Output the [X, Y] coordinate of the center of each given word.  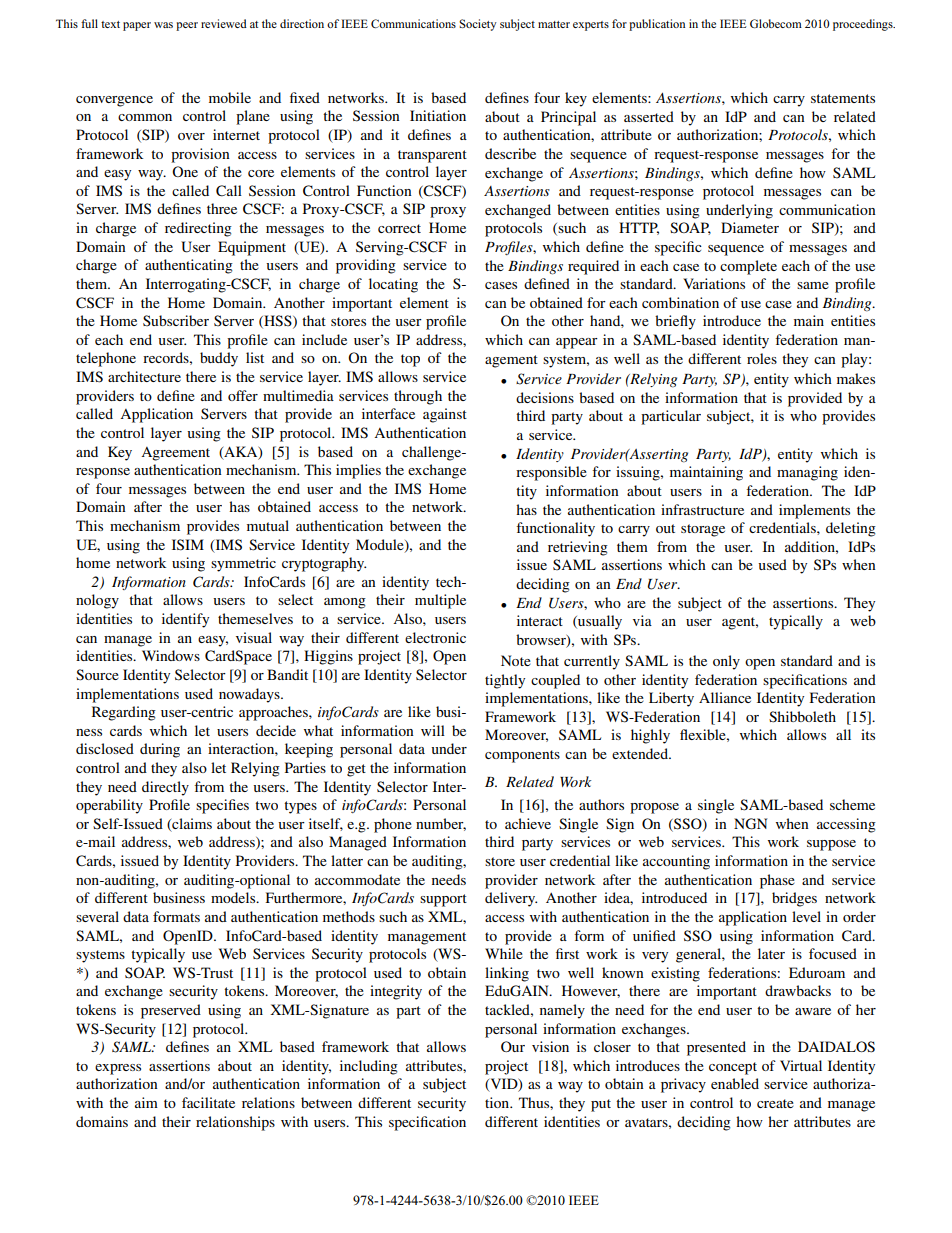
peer [187, 26]
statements [843, 98]
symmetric [243, 564]
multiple [440, 601]
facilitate [208, 1102]
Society [478, 25]
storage [703, 530]
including [369, 1067]
